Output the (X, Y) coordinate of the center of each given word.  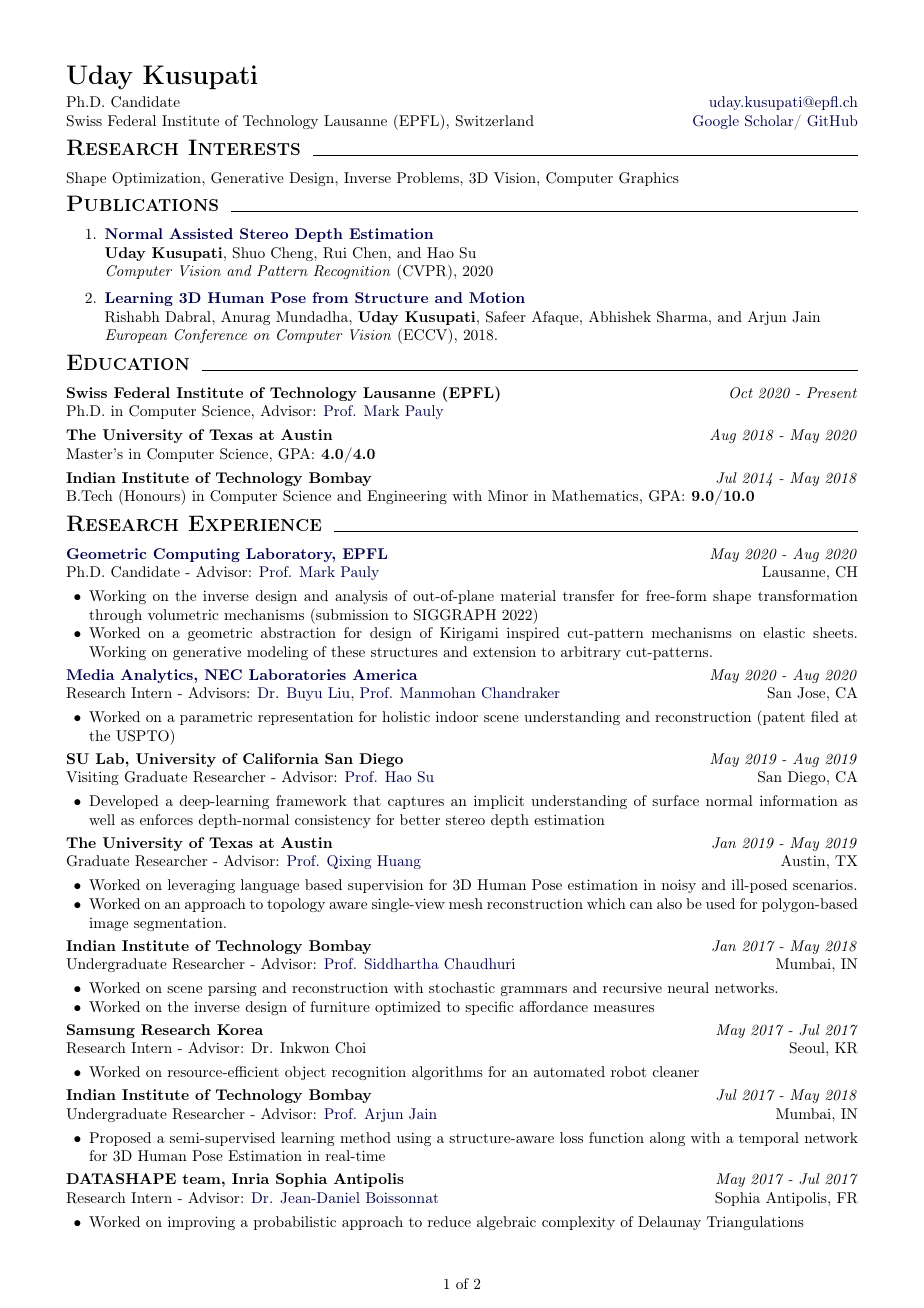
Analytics (158, 676)
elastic (784, 632)
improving (201, 1223)
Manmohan (438, 692)
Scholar (769, 121)
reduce (449, 1221)
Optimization (157, 179)
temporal (769, 1139)
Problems (429, 177)
